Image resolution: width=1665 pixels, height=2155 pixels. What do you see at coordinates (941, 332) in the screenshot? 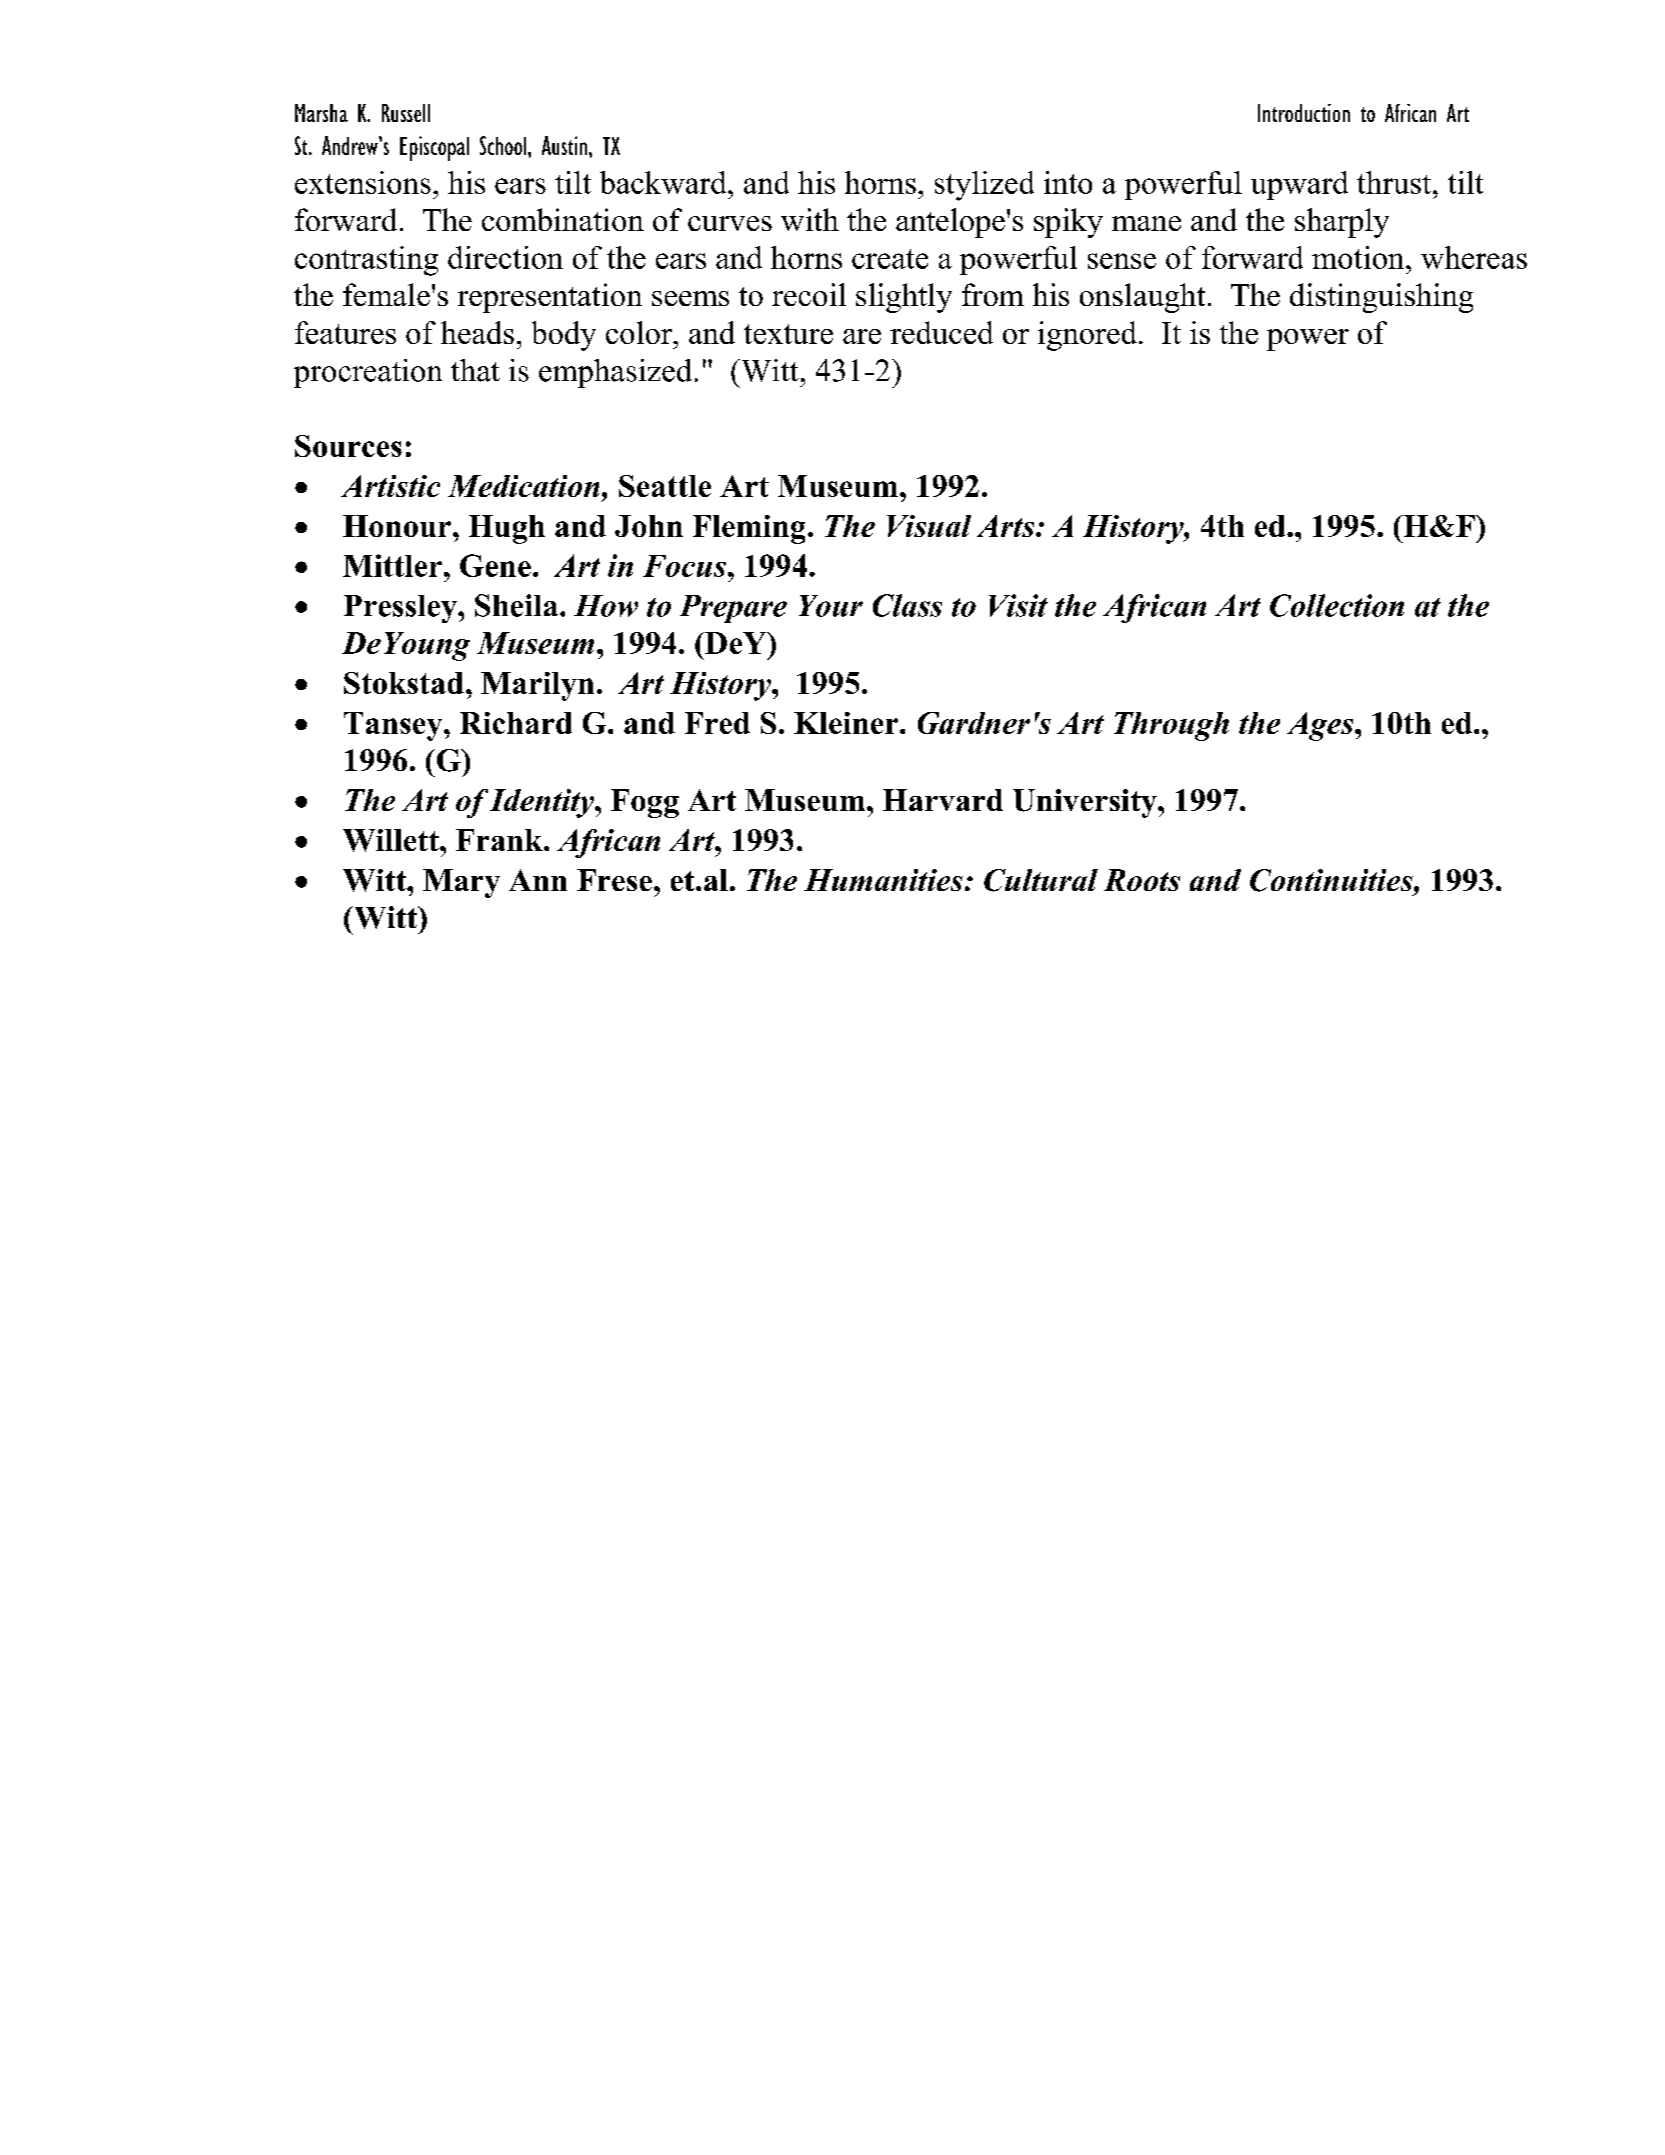
I see `reduced` at bounding box center [941, 332].
